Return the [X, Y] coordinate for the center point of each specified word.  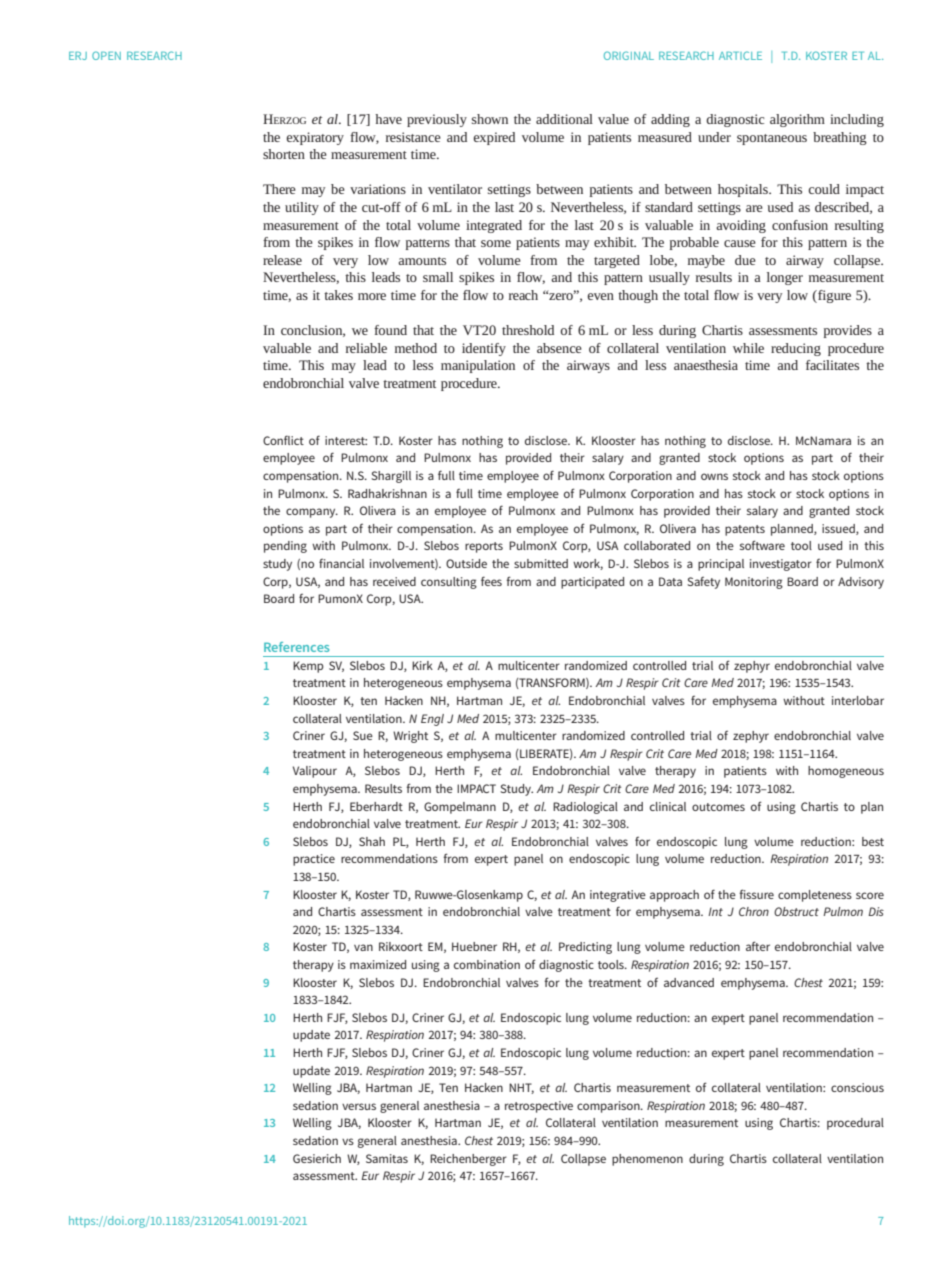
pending [285, 547]
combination [487, 964]
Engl [432, 720]
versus [359, 1106]
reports [484, 547]
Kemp [308, 667]
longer [785, 278]
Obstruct [796, 911]
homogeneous [846, 772]
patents [745, 530]
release [282, 260]
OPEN [106, 55]
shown [490, 119]
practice [314, 860]
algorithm [797, 120]
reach [523, 295]
